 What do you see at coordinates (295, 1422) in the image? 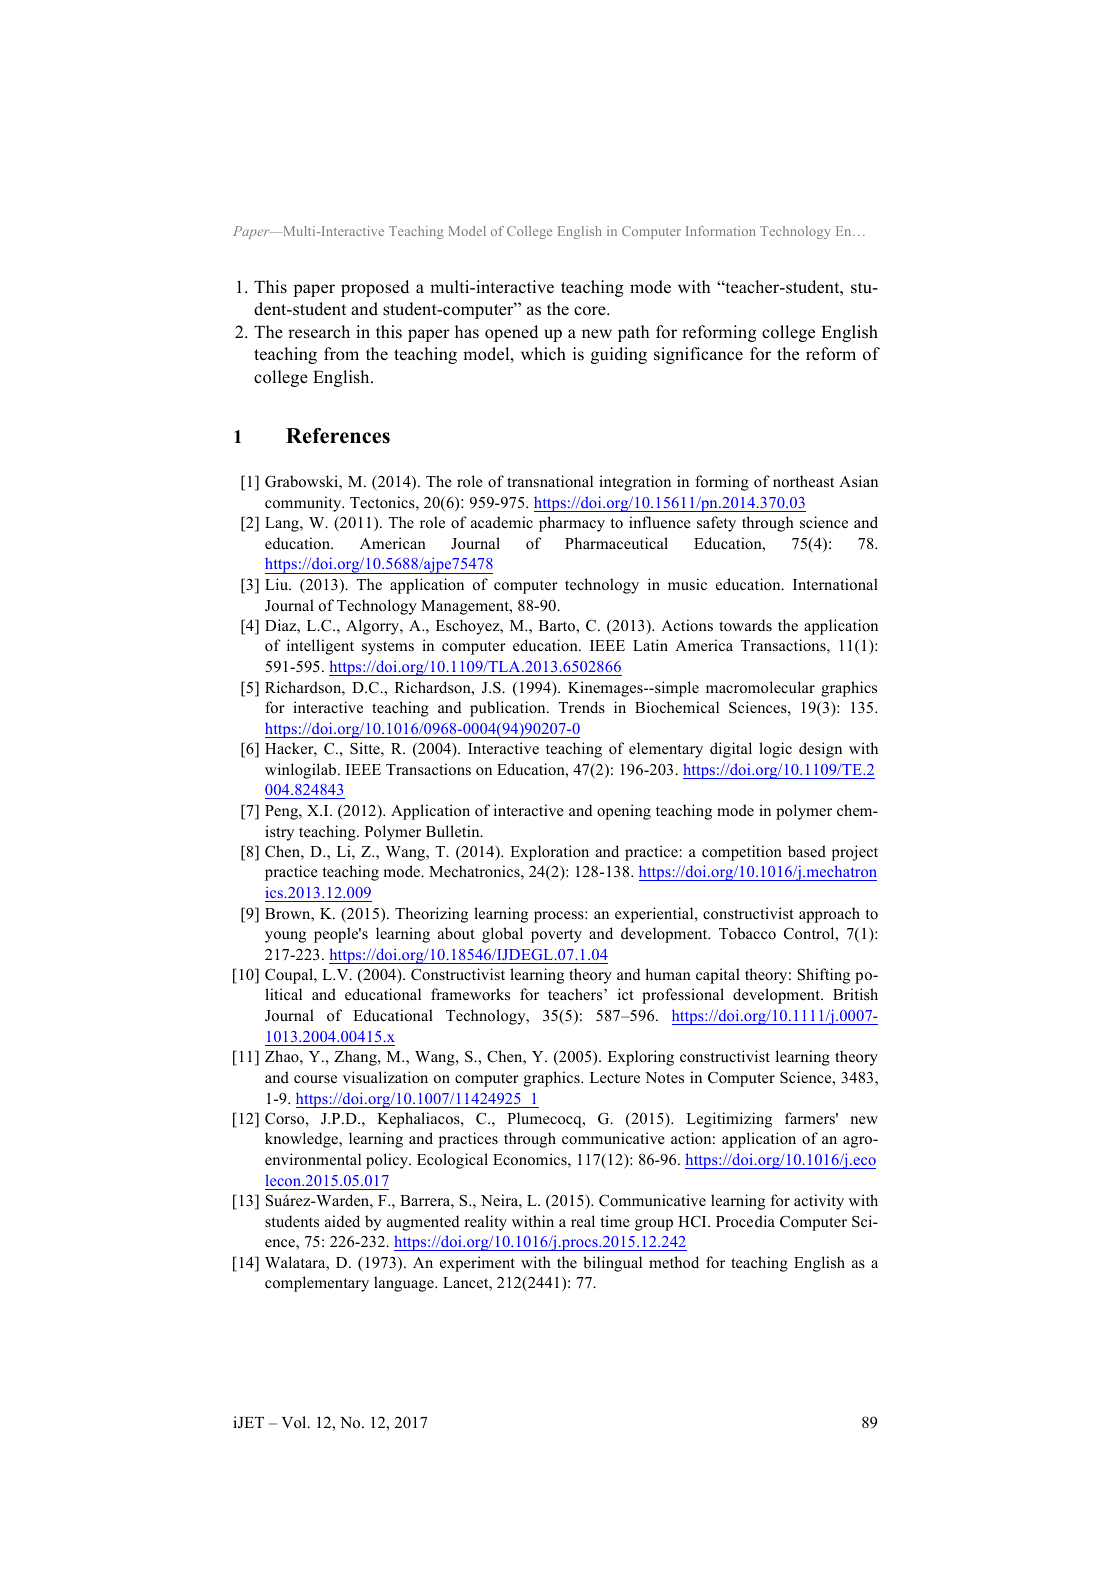
I see `Vol` at bounding box center [295, 1422].
